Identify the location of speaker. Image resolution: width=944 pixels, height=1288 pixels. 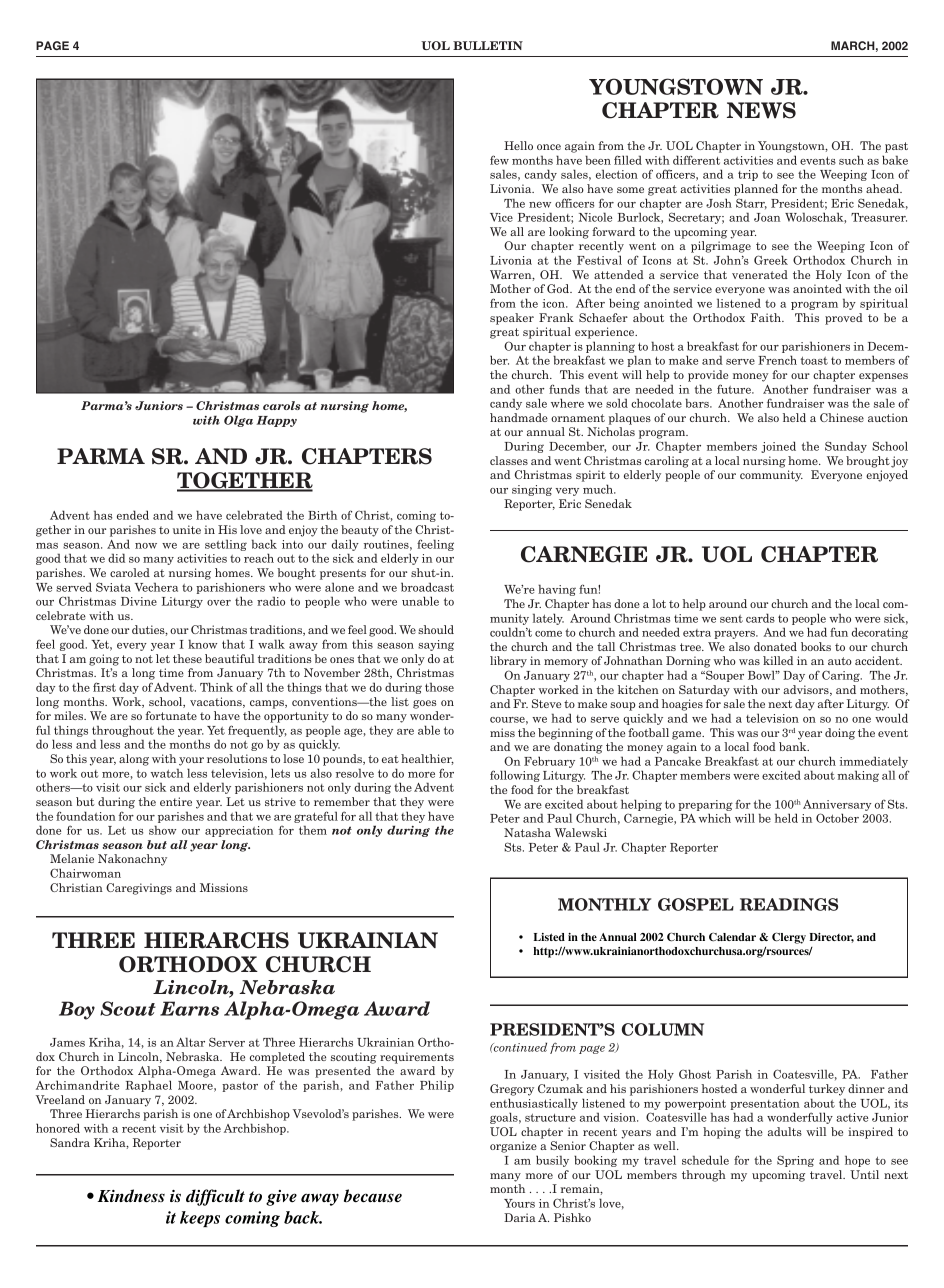
(512, 319).
